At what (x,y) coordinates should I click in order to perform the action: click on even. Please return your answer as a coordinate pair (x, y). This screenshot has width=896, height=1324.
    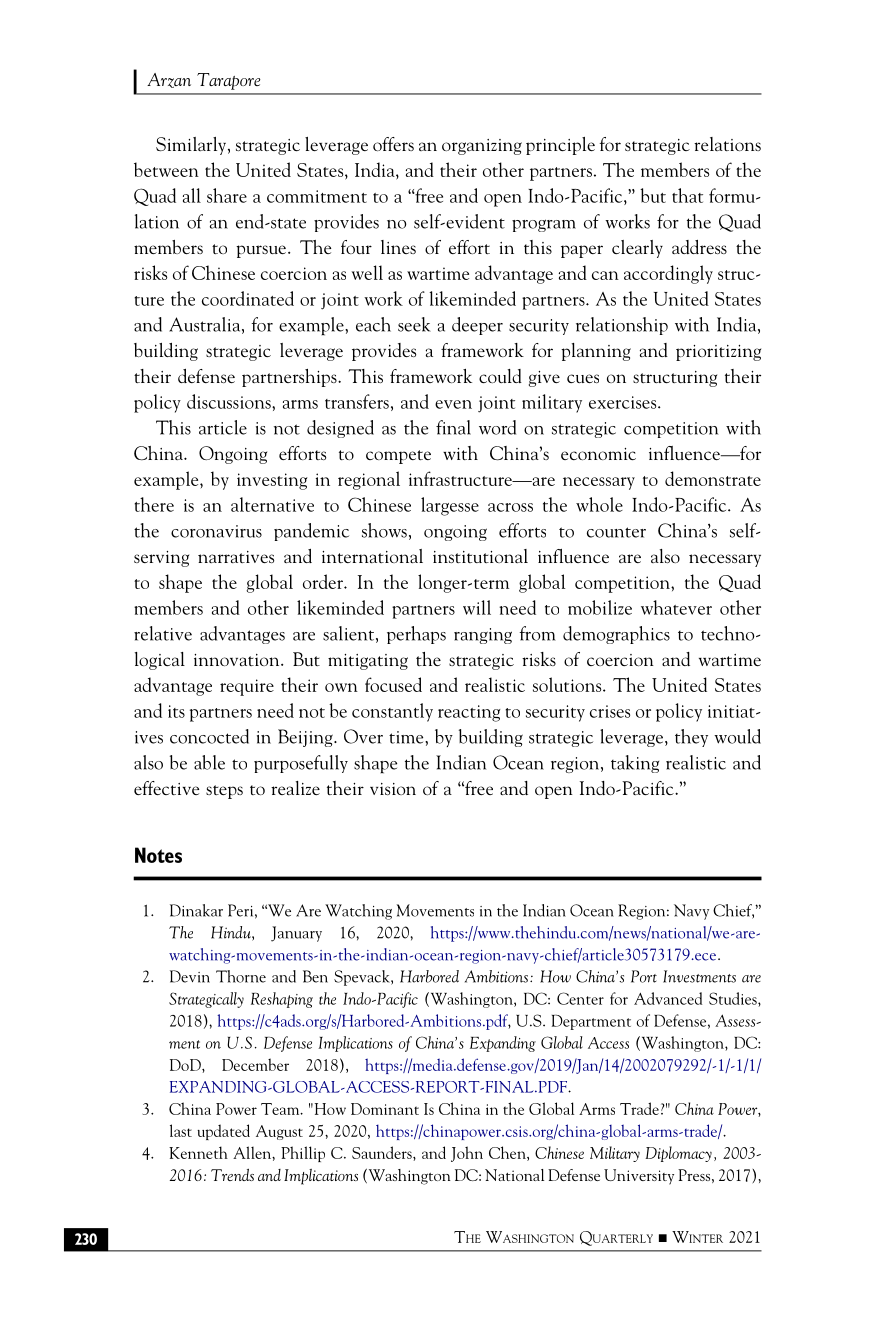
    Looking at the image, I should click on (453, 404).
